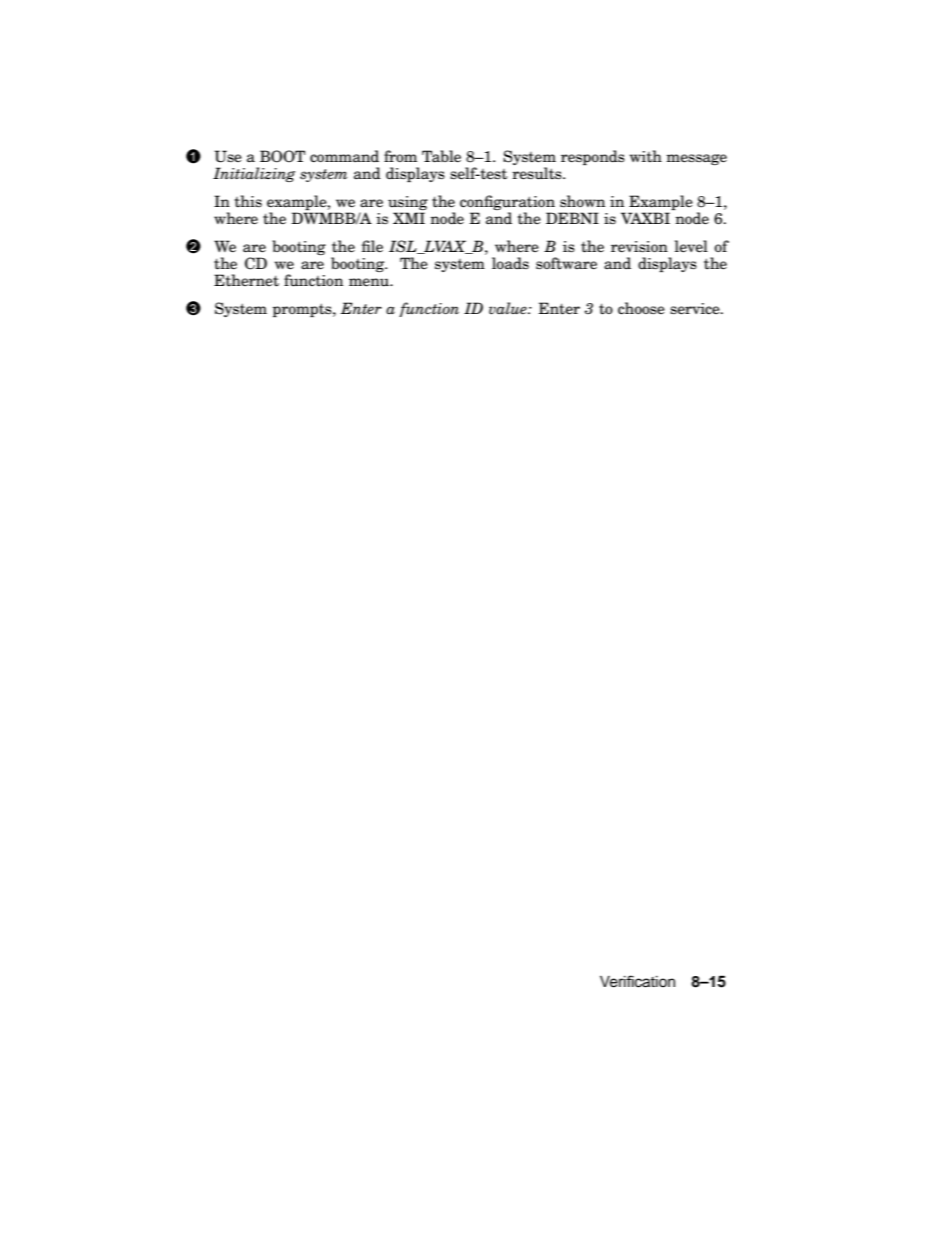  Describe the element at coordinates (254, 174) in the screenshot. I see `Initializing` at that location.
